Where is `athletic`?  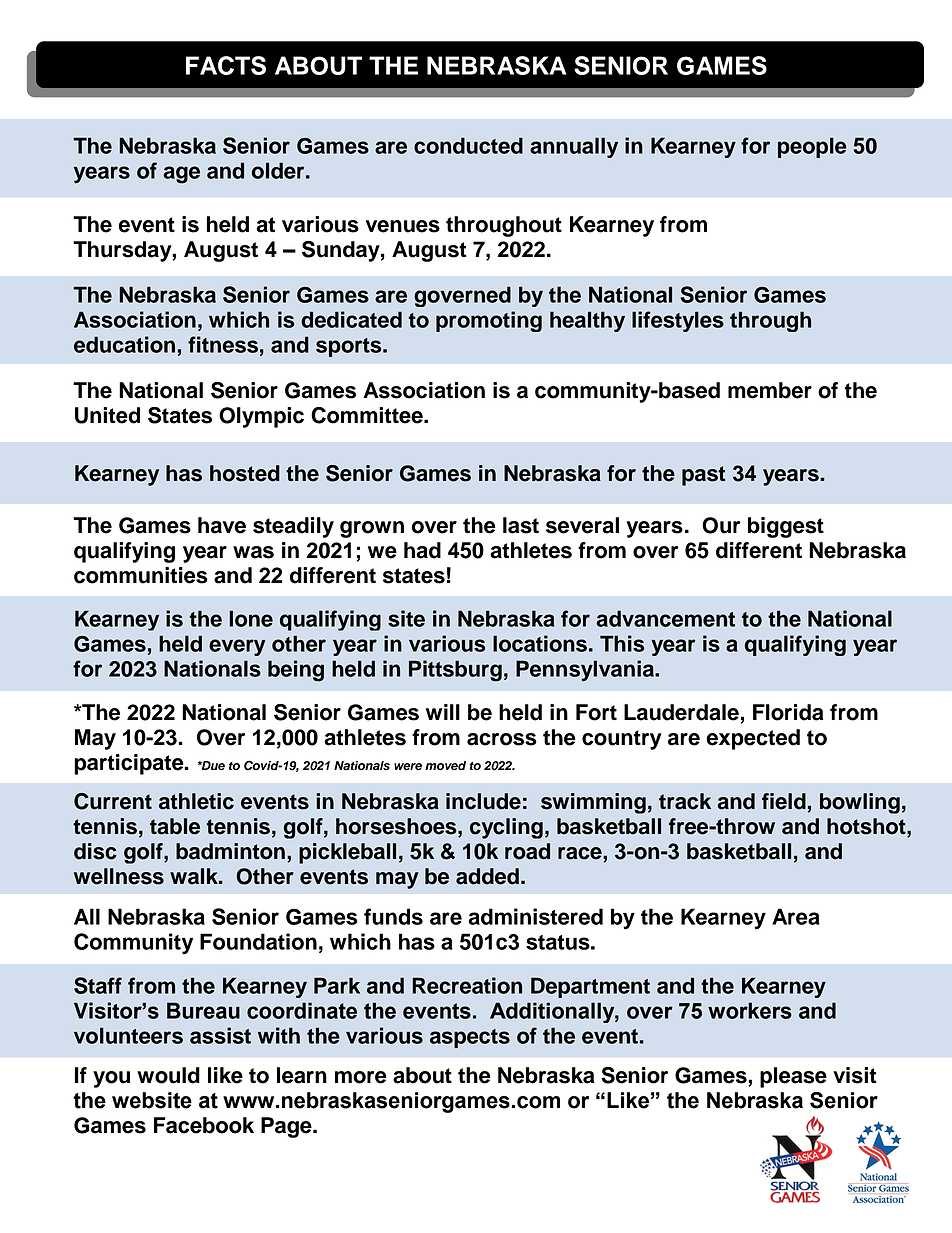
athletic is located at coordinates (196, 801).
